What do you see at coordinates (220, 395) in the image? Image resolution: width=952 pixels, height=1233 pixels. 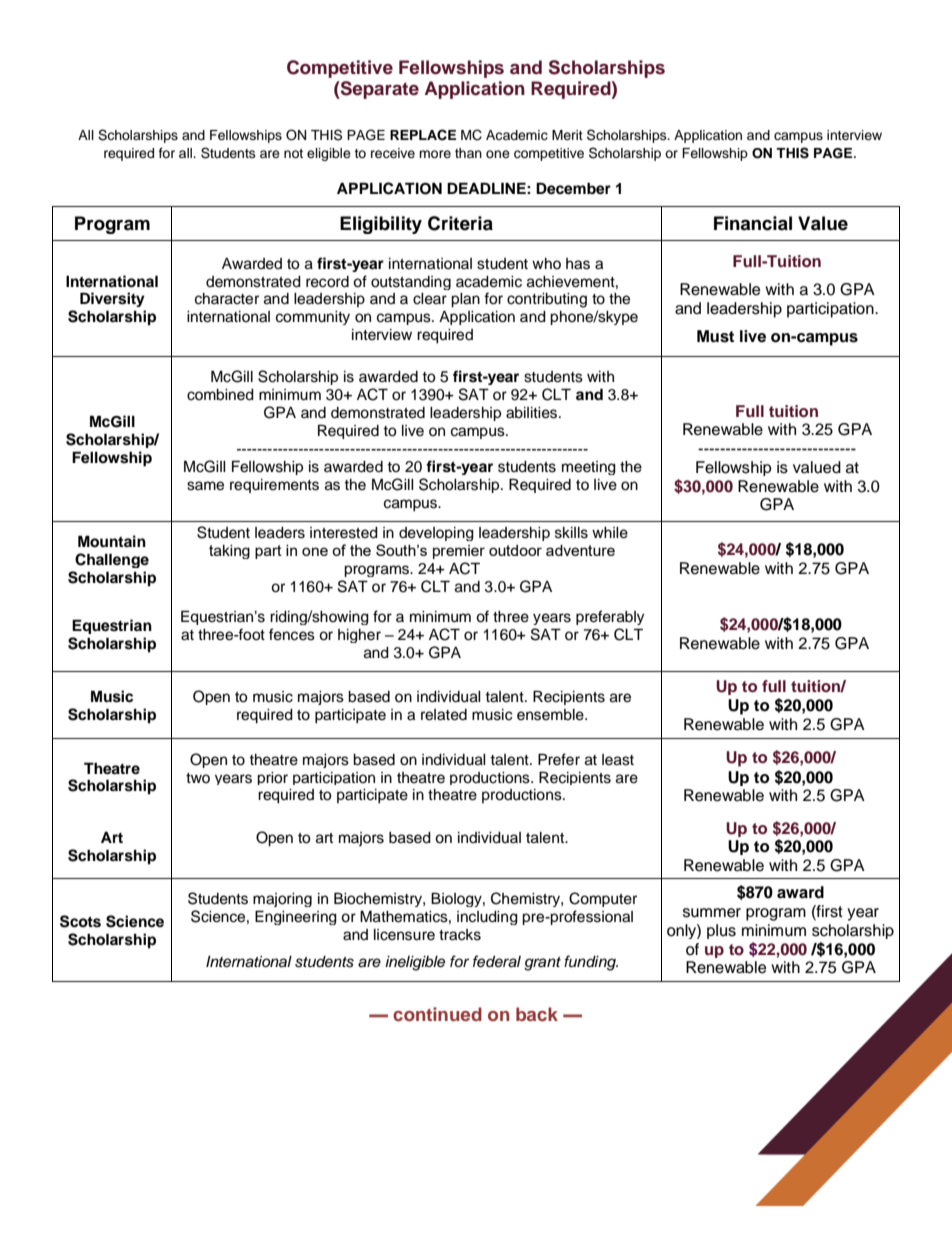 I see `combined` at bounding box center [220, 395].
